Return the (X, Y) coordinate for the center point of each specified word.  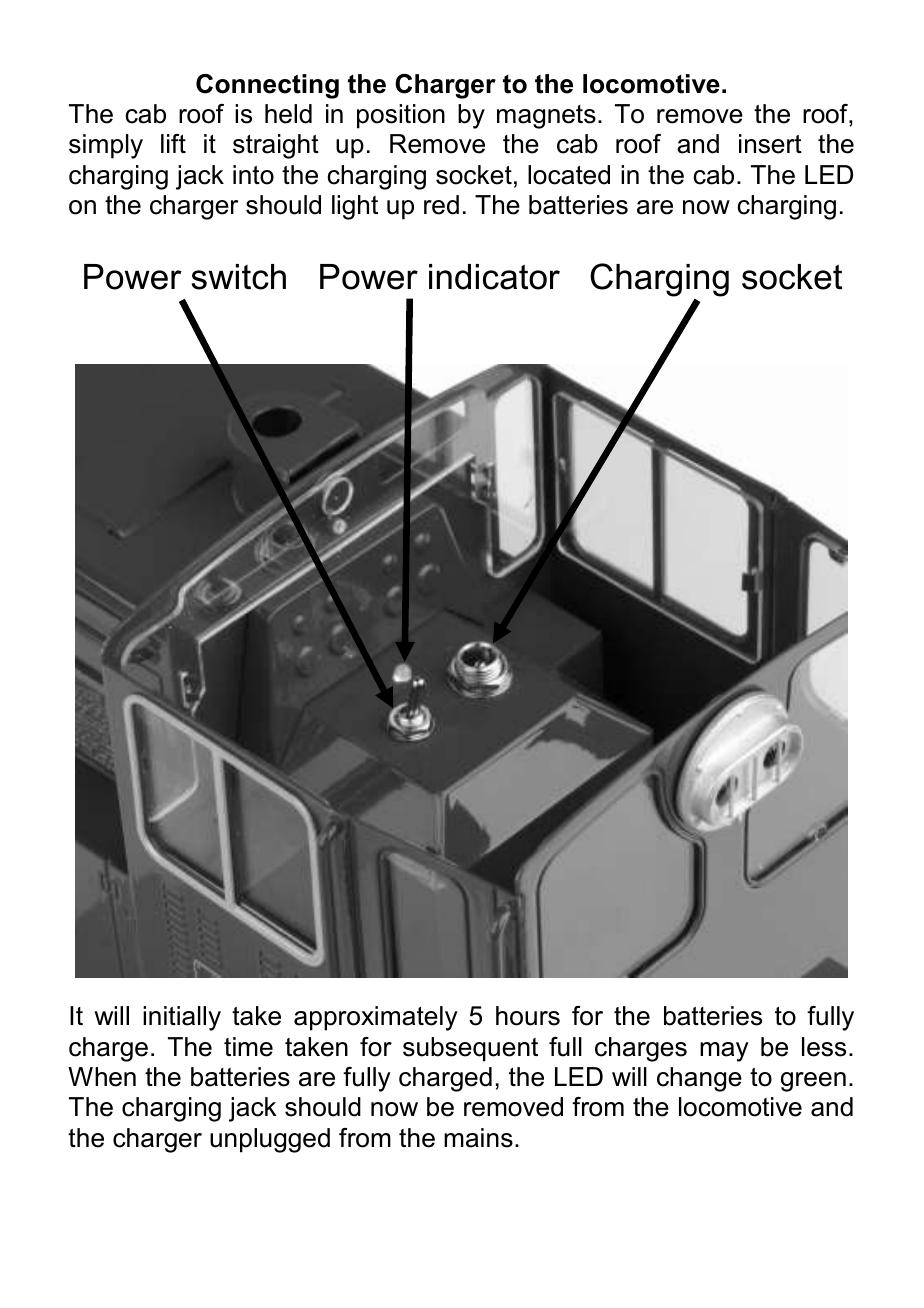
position (401, 116)
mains (478, 1138)
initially (182, 1018)
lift (173, 143)
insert (770, 144)
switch (239, 277)
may (724, 1052)
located (569, 175)
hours (528, 1016)
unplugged (270, 1140)
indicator (494, 277)
